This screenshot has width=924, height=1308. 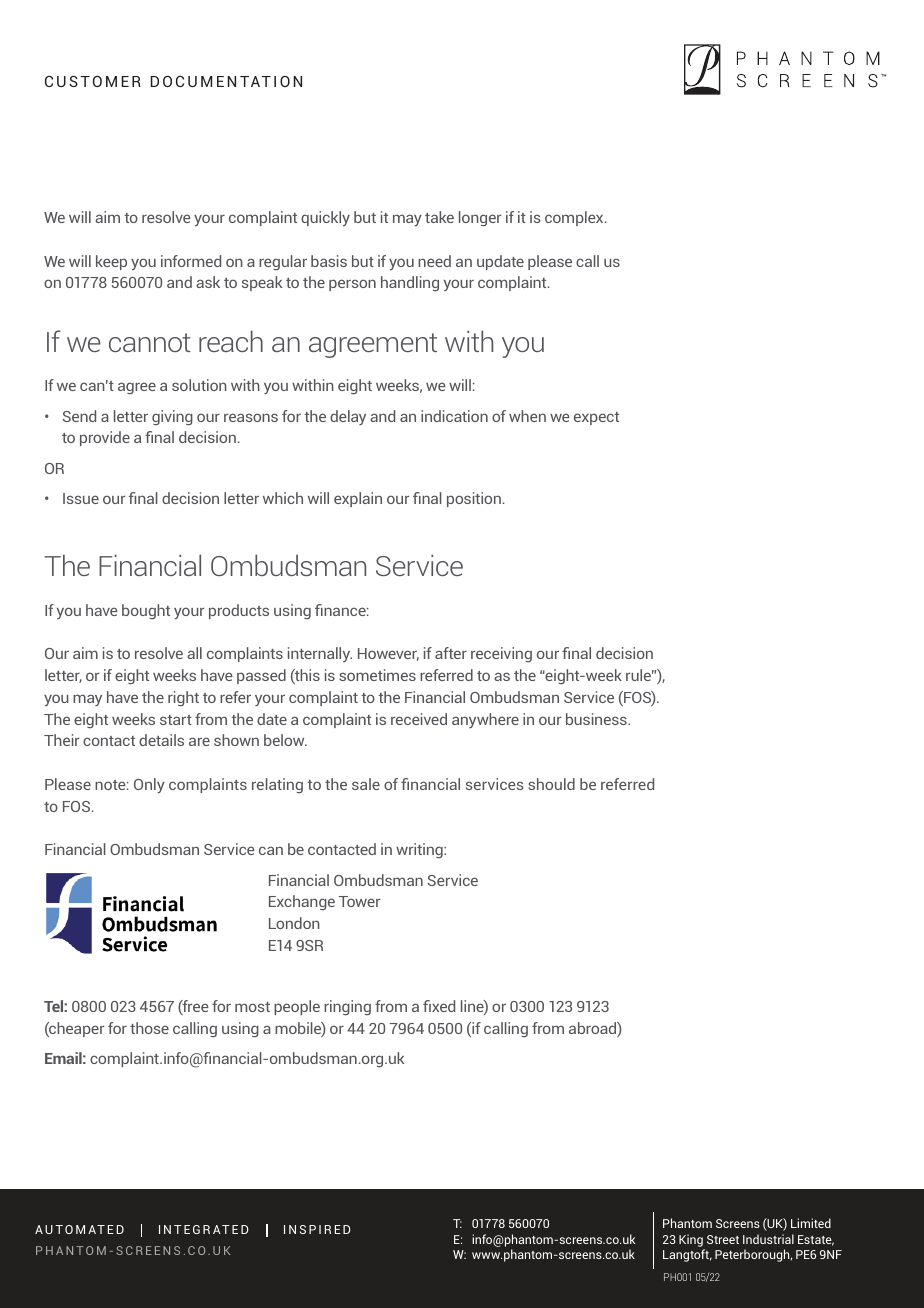 I want to click on received, so click(x=419, y=719).
